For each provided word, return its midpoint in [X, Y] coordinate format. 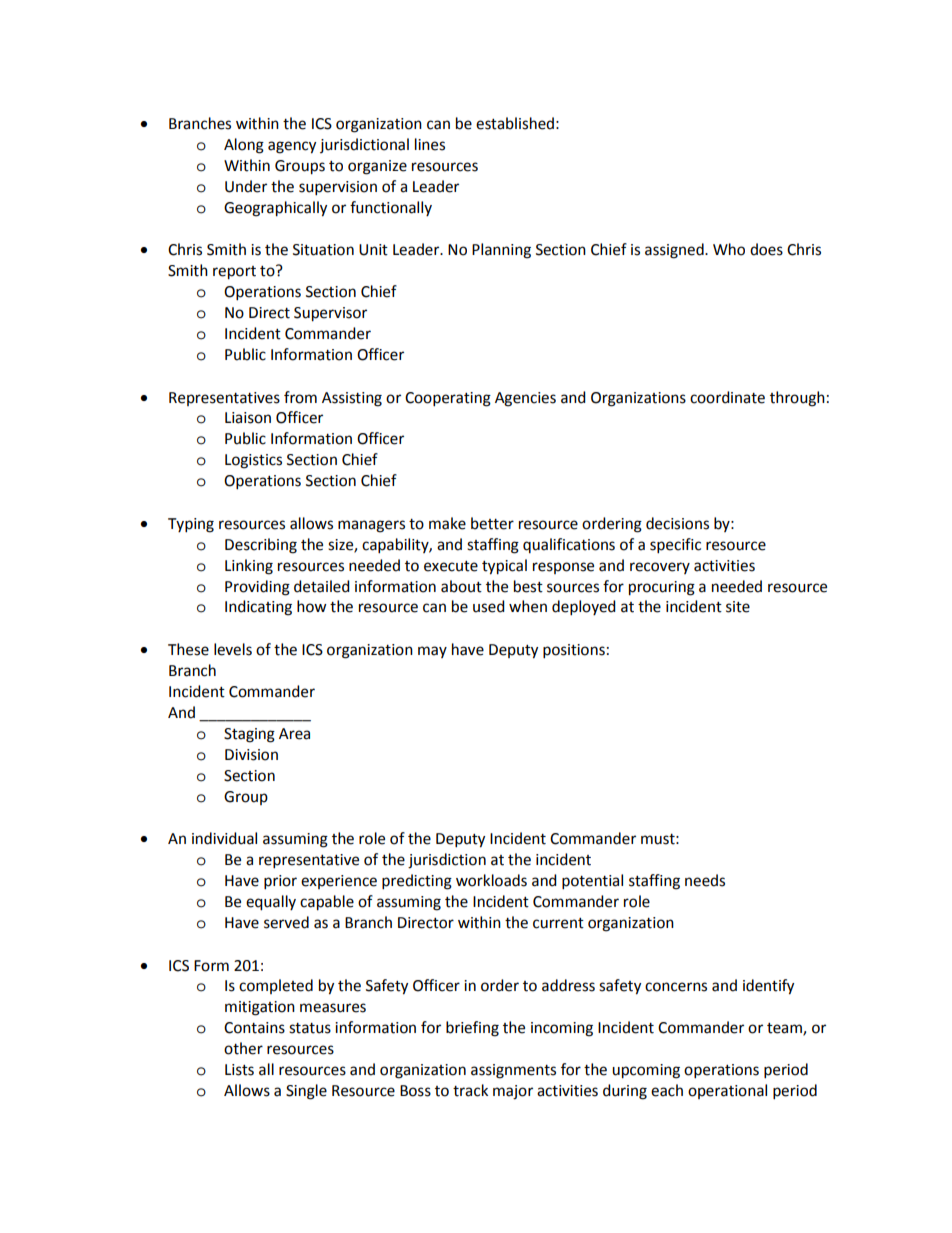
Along [244, 146]
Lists [239, 1070]
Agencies [525, 399]
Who [729, 249]
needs [705, 880]
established [515, 123]
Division [251, 755]
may [432, 652]
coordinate [727, 397]
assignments [513, 1071]
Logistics [253, 461]
